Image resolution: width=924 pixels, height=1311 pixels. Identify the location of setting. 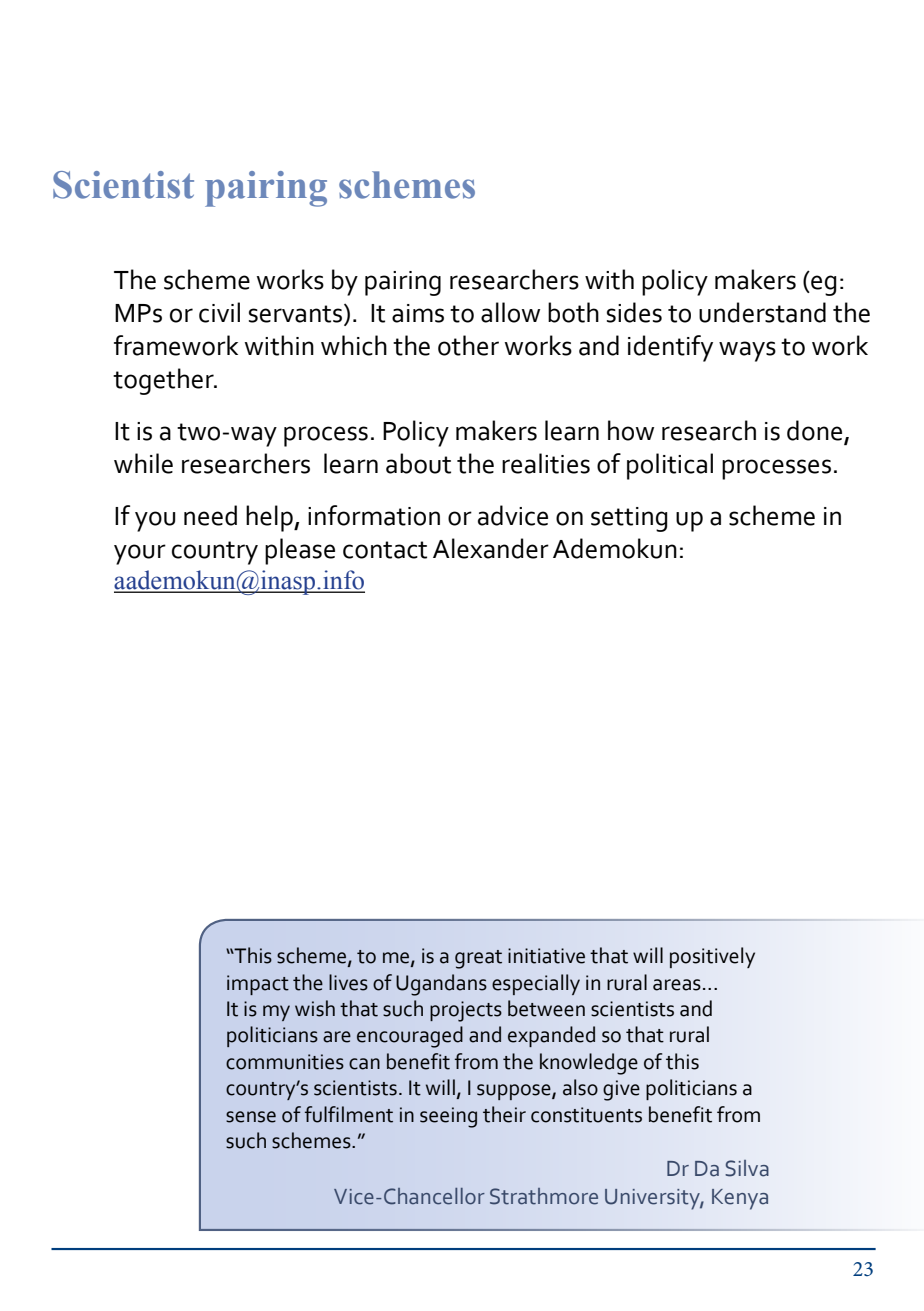
(629, 519).
